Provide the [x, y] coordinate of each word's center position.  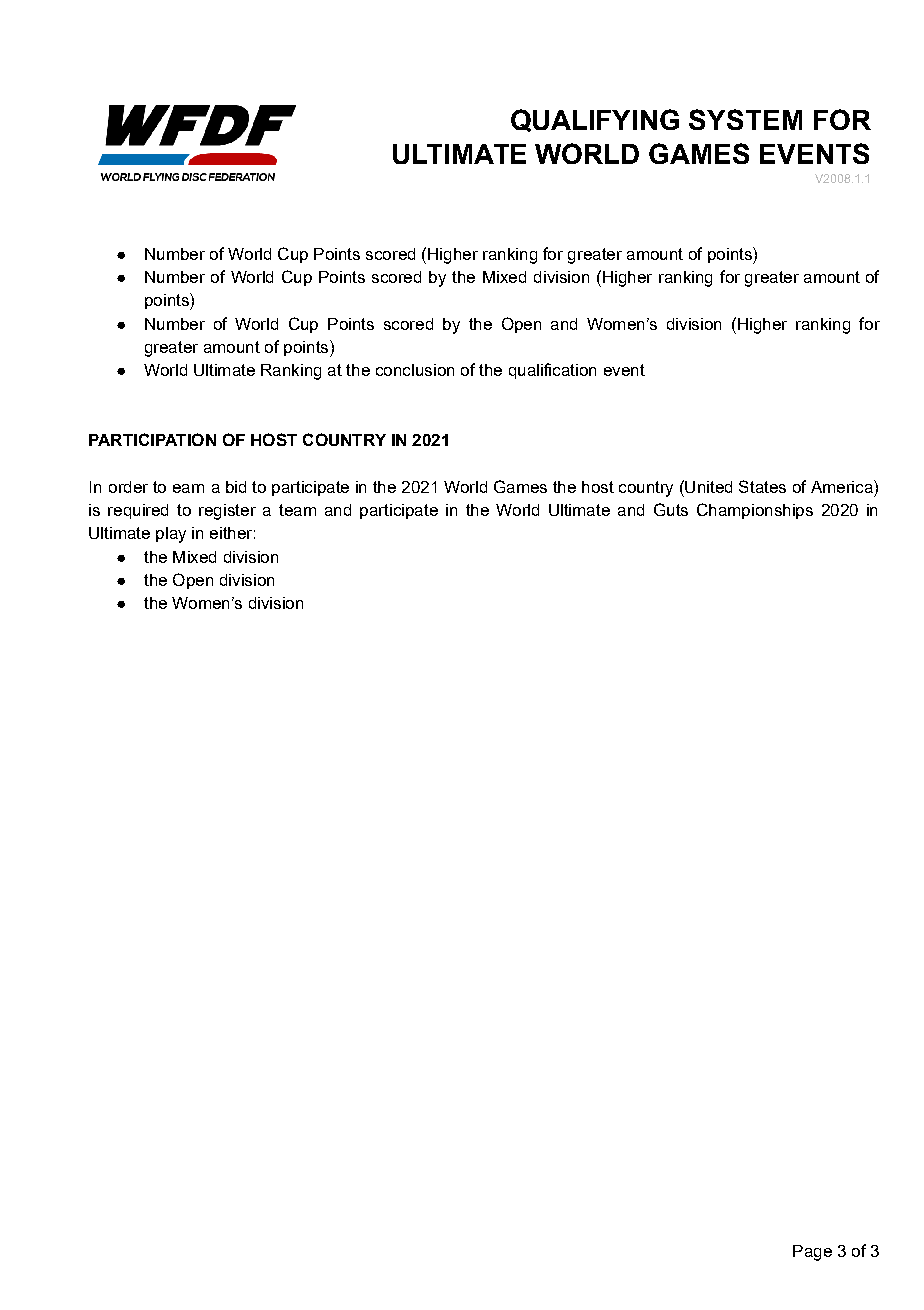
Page [812, 1253]
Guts [671, 509]
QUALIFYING [595, 120]
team [297, 510]
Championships [755, 511]
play [171, 535]
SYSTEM [745, 119]
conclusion [415, 370]
